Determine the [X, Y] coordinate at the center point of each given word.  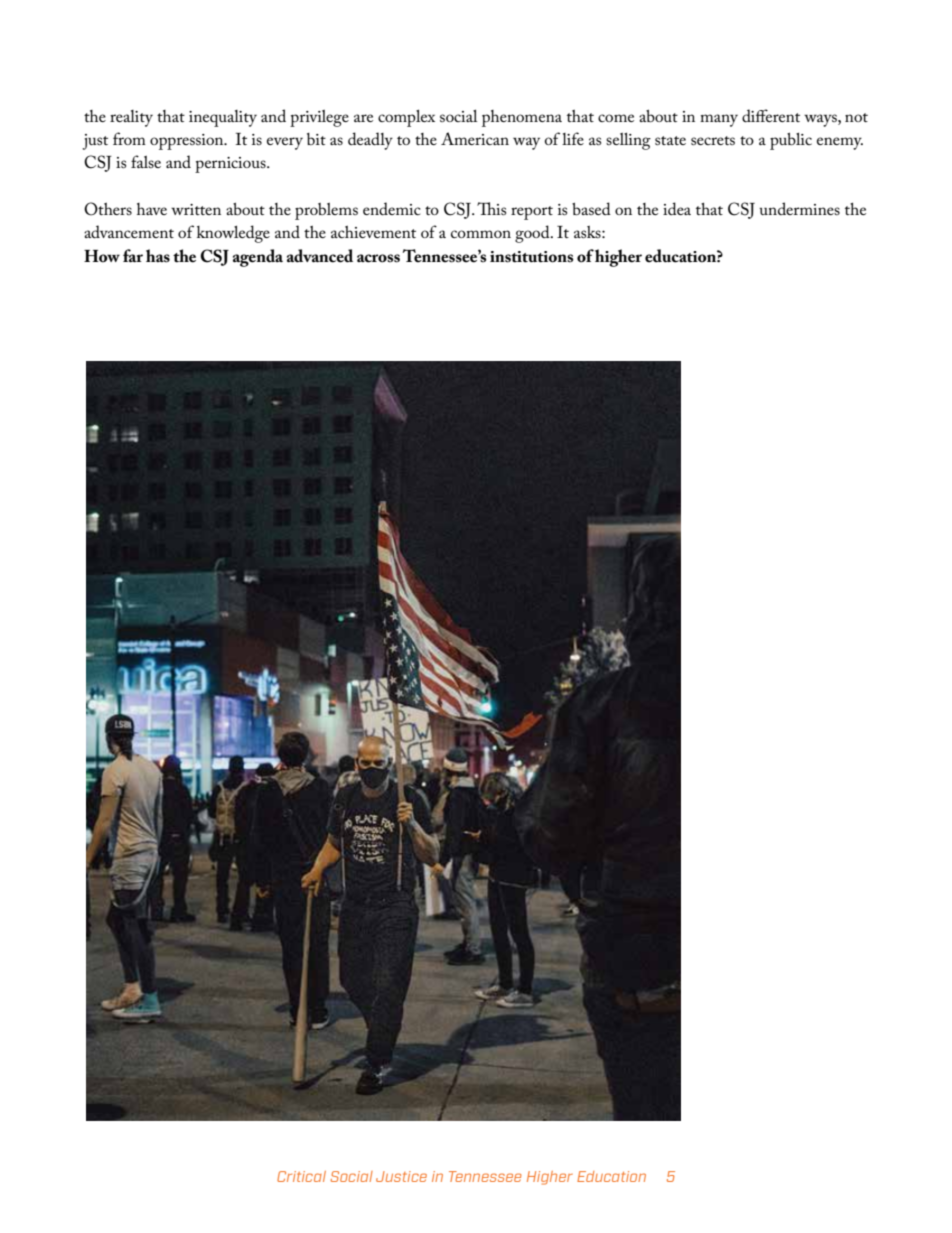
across [378, 258]
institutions [531, 257]
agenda [258, 258]
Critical [301, 1176]
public [791, 141]
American [475, 138]
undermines [799, 208]
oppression [188, 142]
